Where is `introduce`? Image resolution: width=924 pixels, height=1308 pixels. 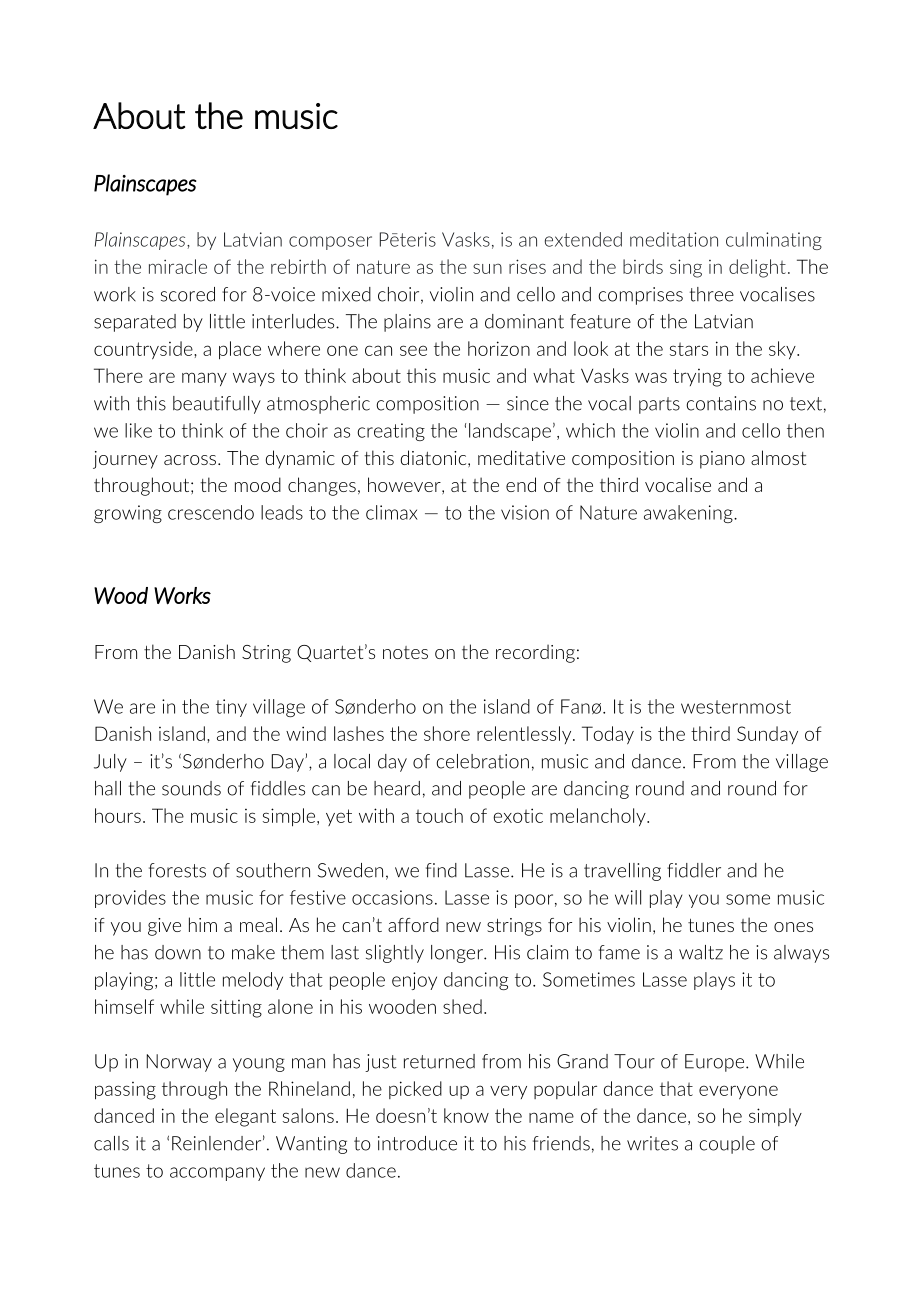
introduce is located at coordinates (417, 1143).
